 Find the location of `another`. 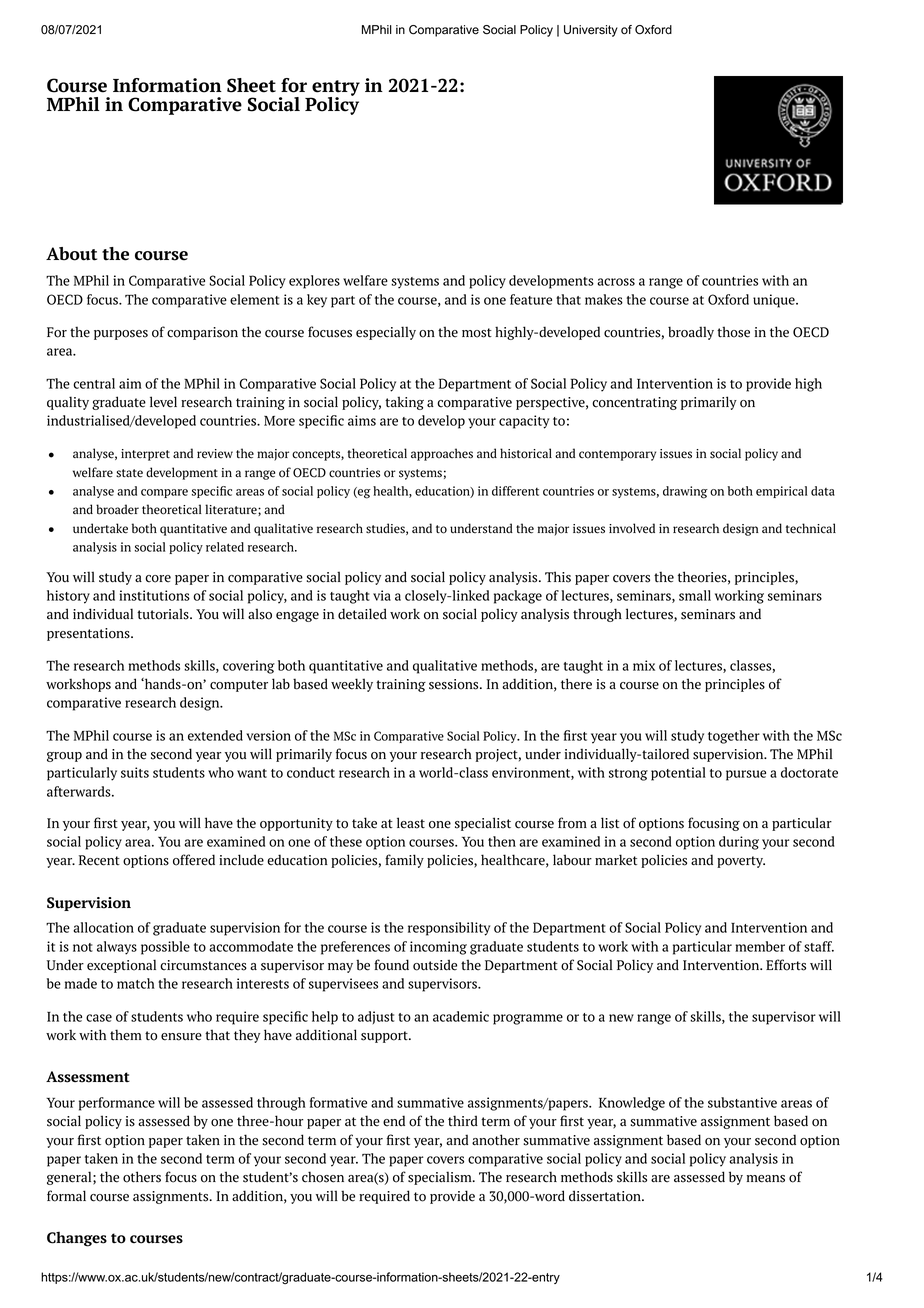

another is located at coordinates (496, 1140).
